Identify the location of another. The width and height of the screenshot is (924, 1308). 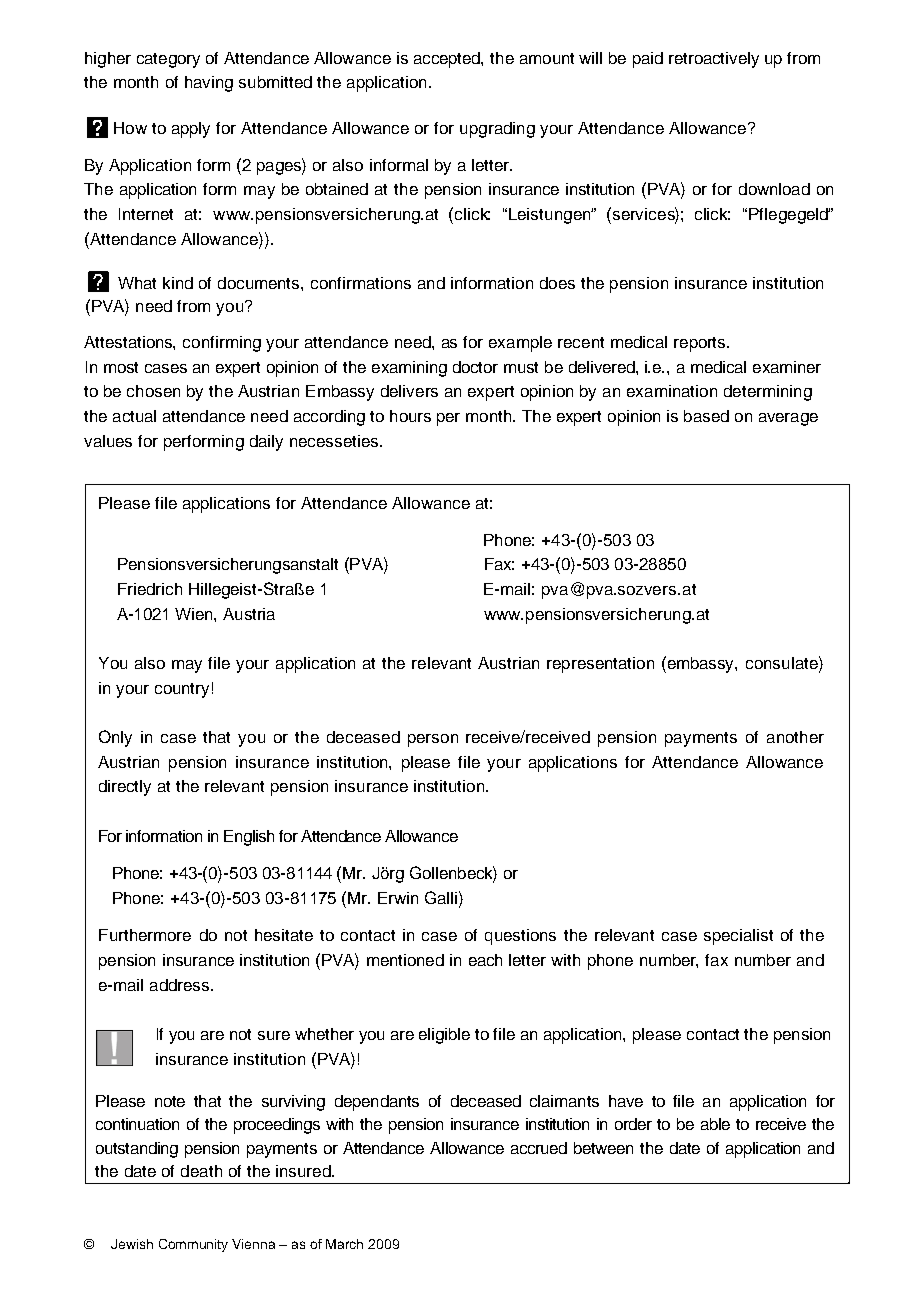
(795, 737).
